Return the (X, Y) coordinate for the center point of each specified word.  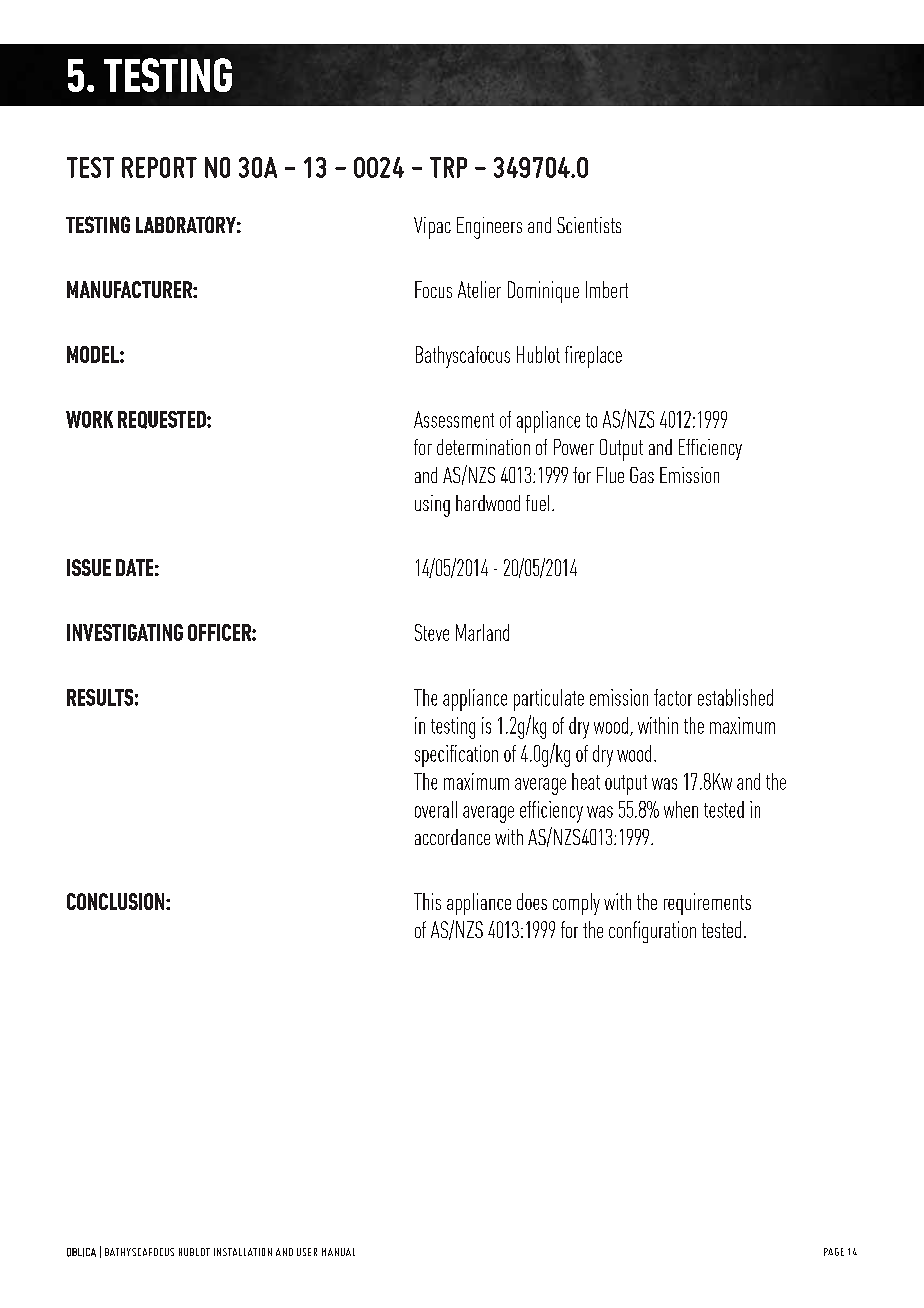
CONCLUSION (117, 901)
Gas (642, 475)
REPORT (159, 167)
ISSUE (89, 567)
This (427, 901)
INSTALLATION (243, 1252)
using (432, 506)
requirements (707, 904)
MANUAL (338, 1252)
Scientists (589, 225)
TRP (448, 167)
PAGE (834, 1252)
